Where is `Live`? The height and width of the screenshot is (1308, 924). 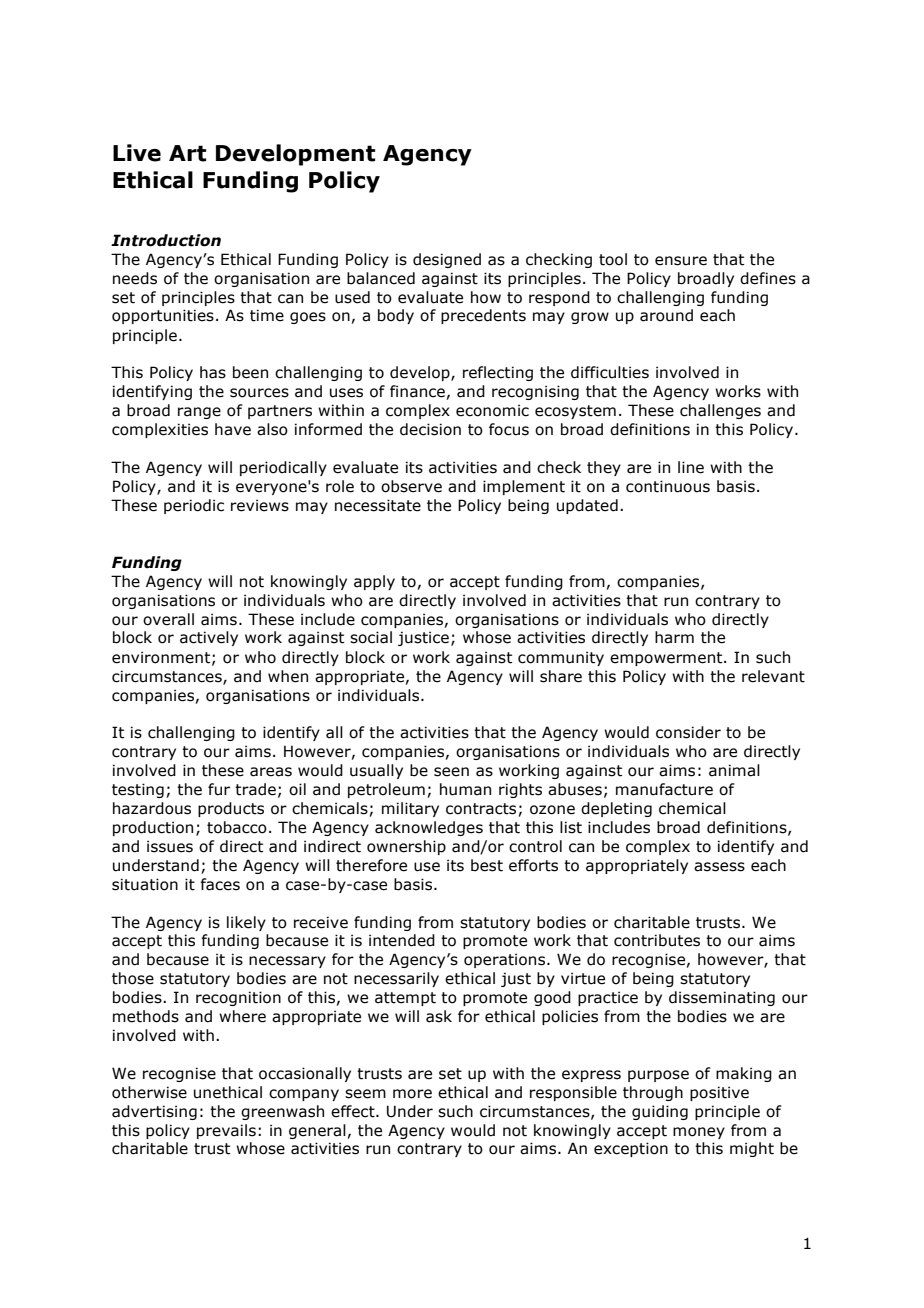 Live is located at coordinates (137, 153).
